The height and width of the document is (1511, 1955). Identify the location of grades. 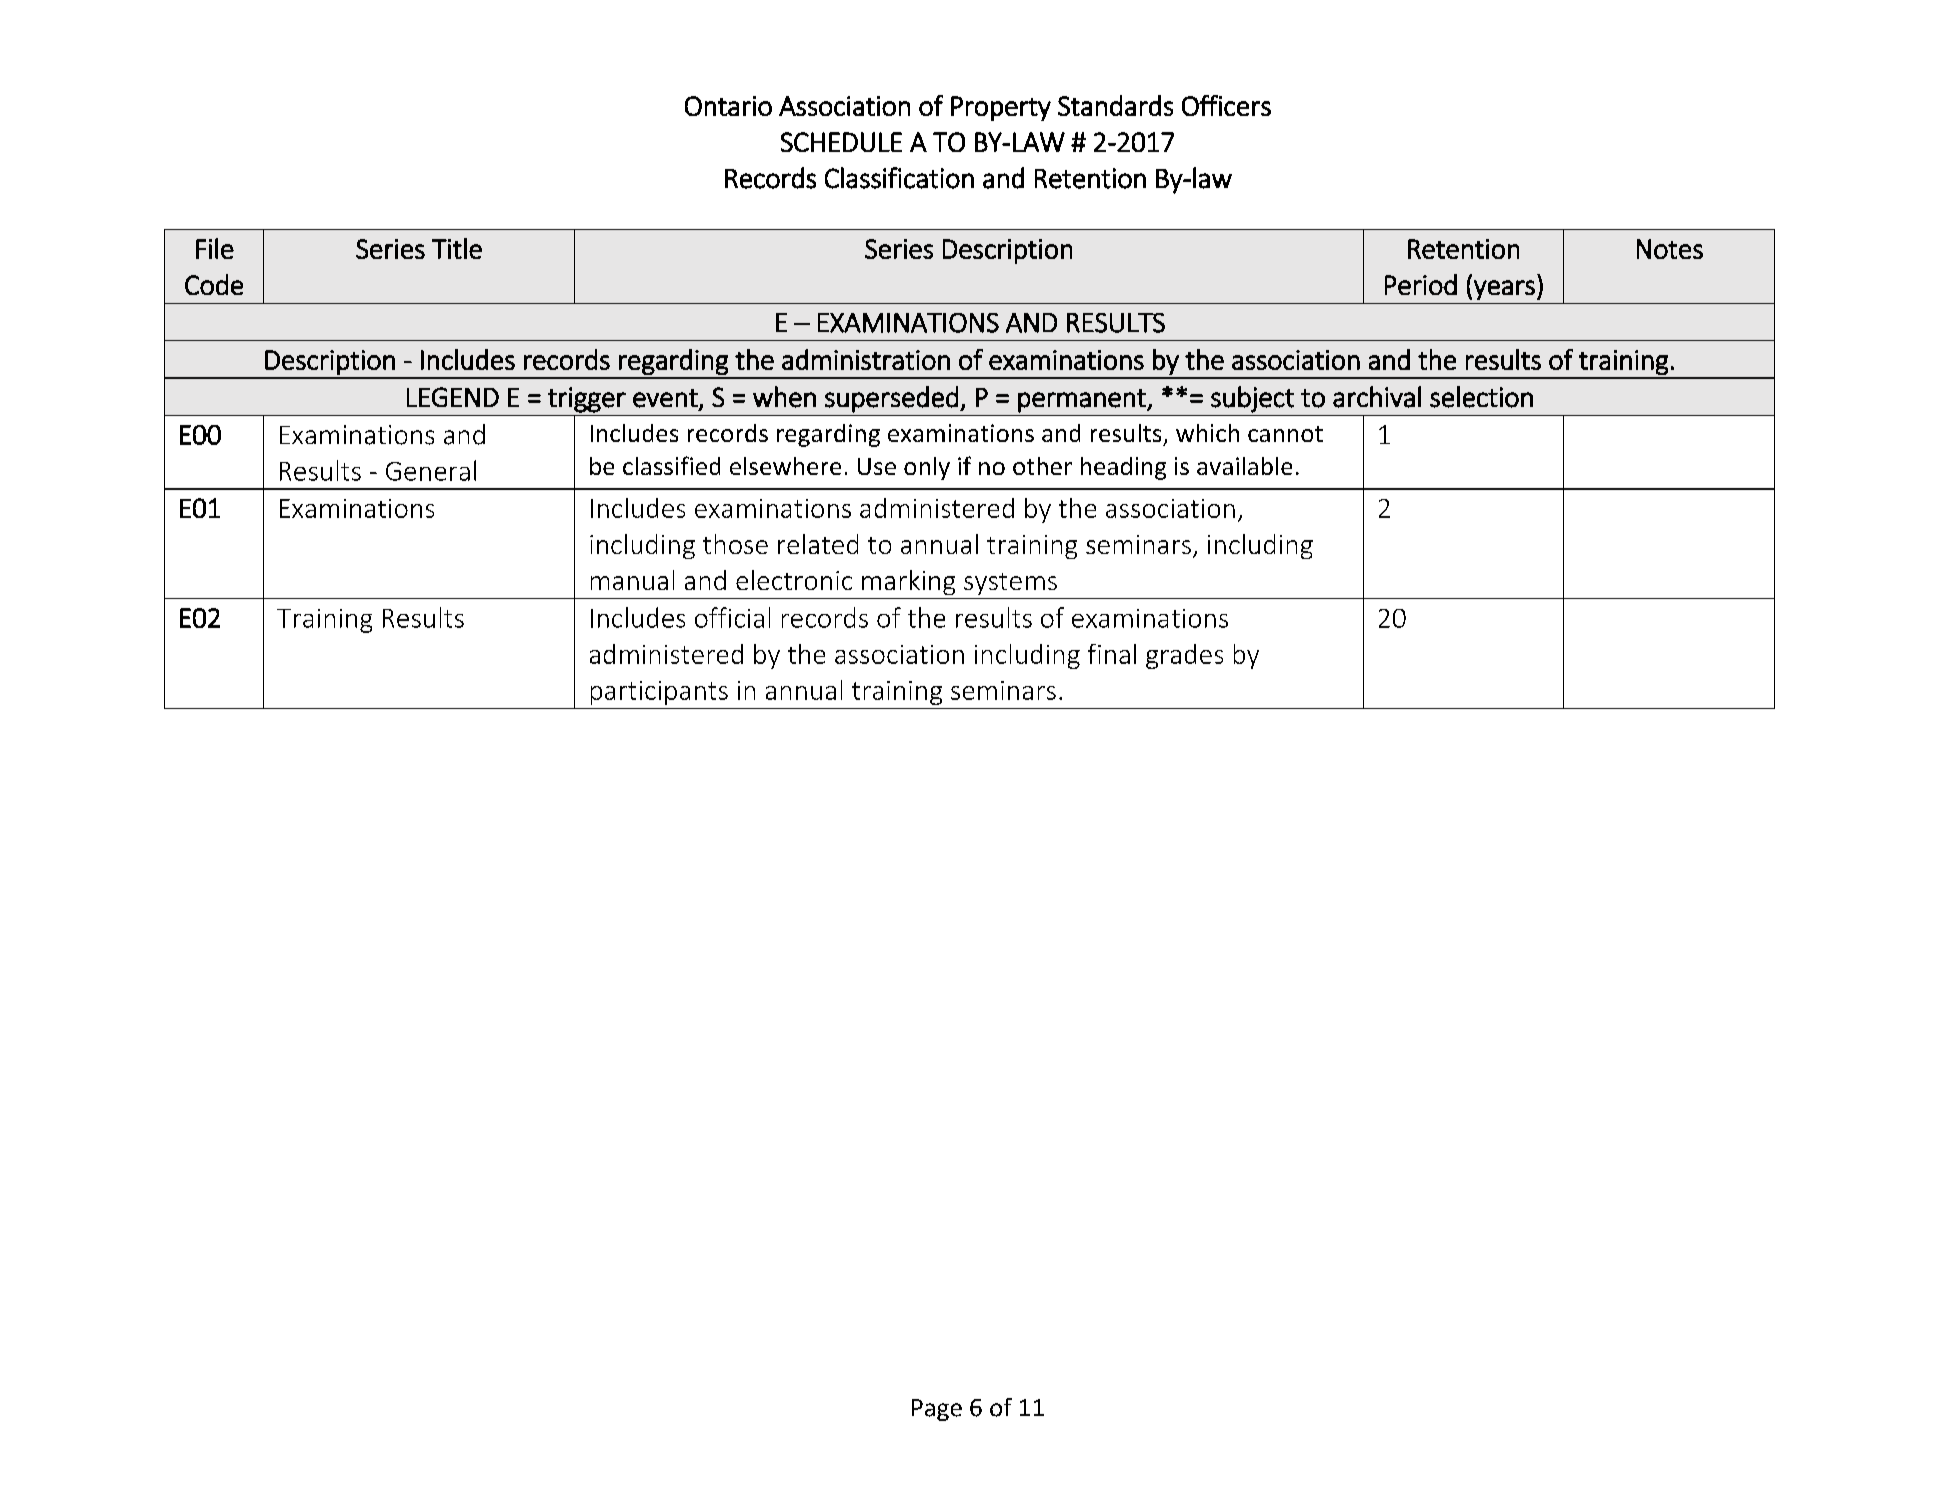
(1184, 656).
